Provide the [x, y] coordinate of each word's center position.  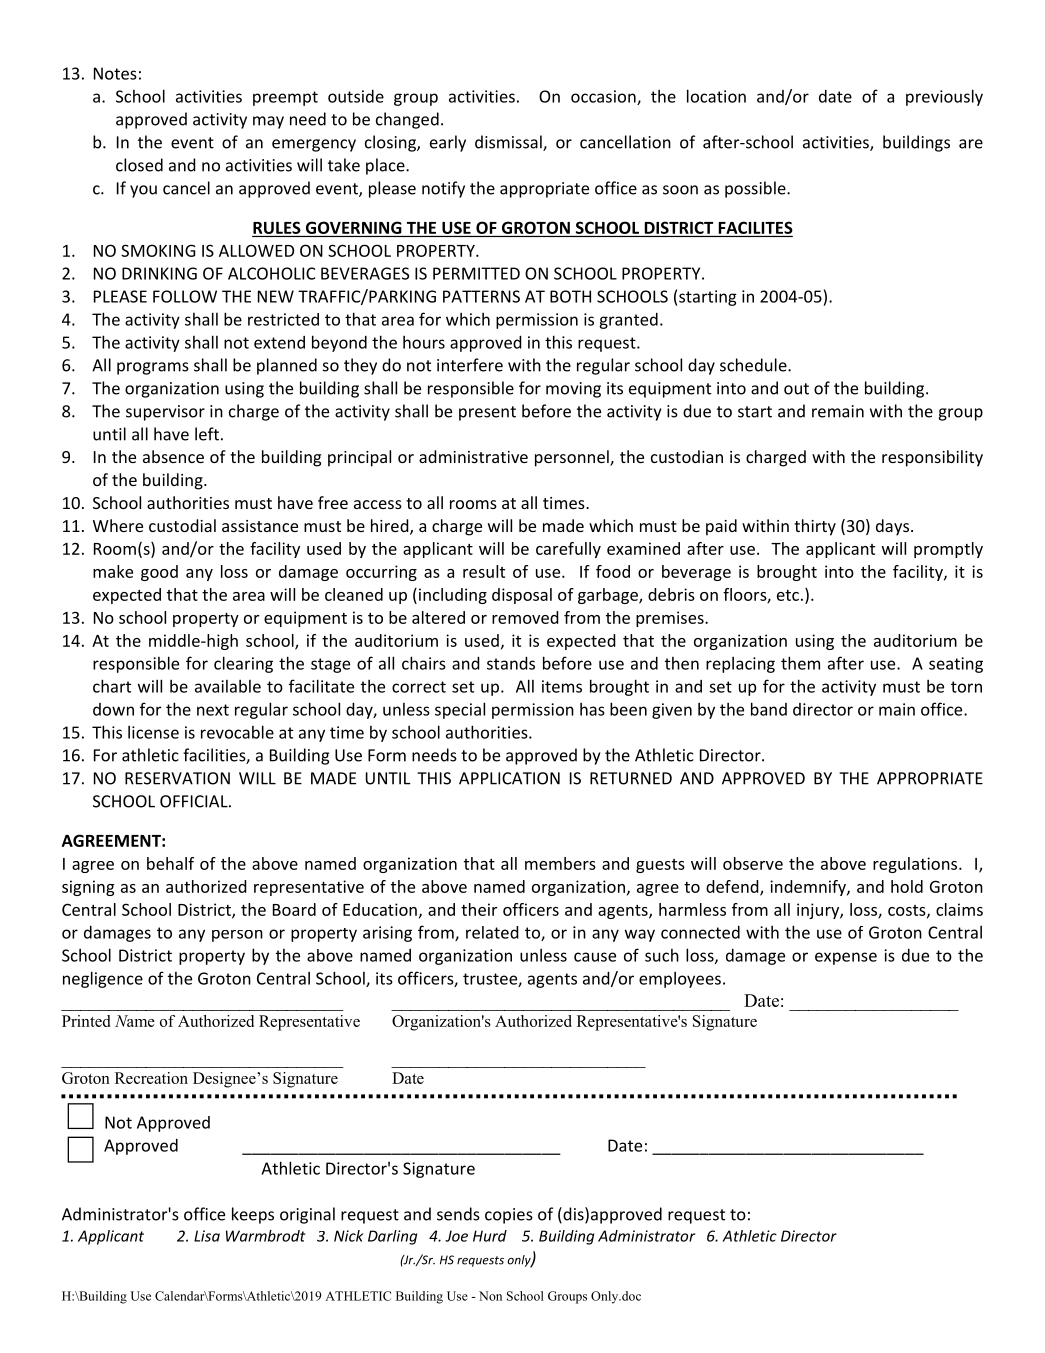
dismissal [509, 143]
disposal [522, 596]
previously [944, 97]
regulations [916, 865]
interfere [470, 365]
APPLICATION [509, 778]
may [268, 122]
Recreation [151, 1078]
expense [846, 958]
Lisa [207, 1236]
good [159, 573]
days [892, 527]
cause [595, 957]
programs [153, 368]
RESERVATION [177, 778]
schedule [754, 365]
